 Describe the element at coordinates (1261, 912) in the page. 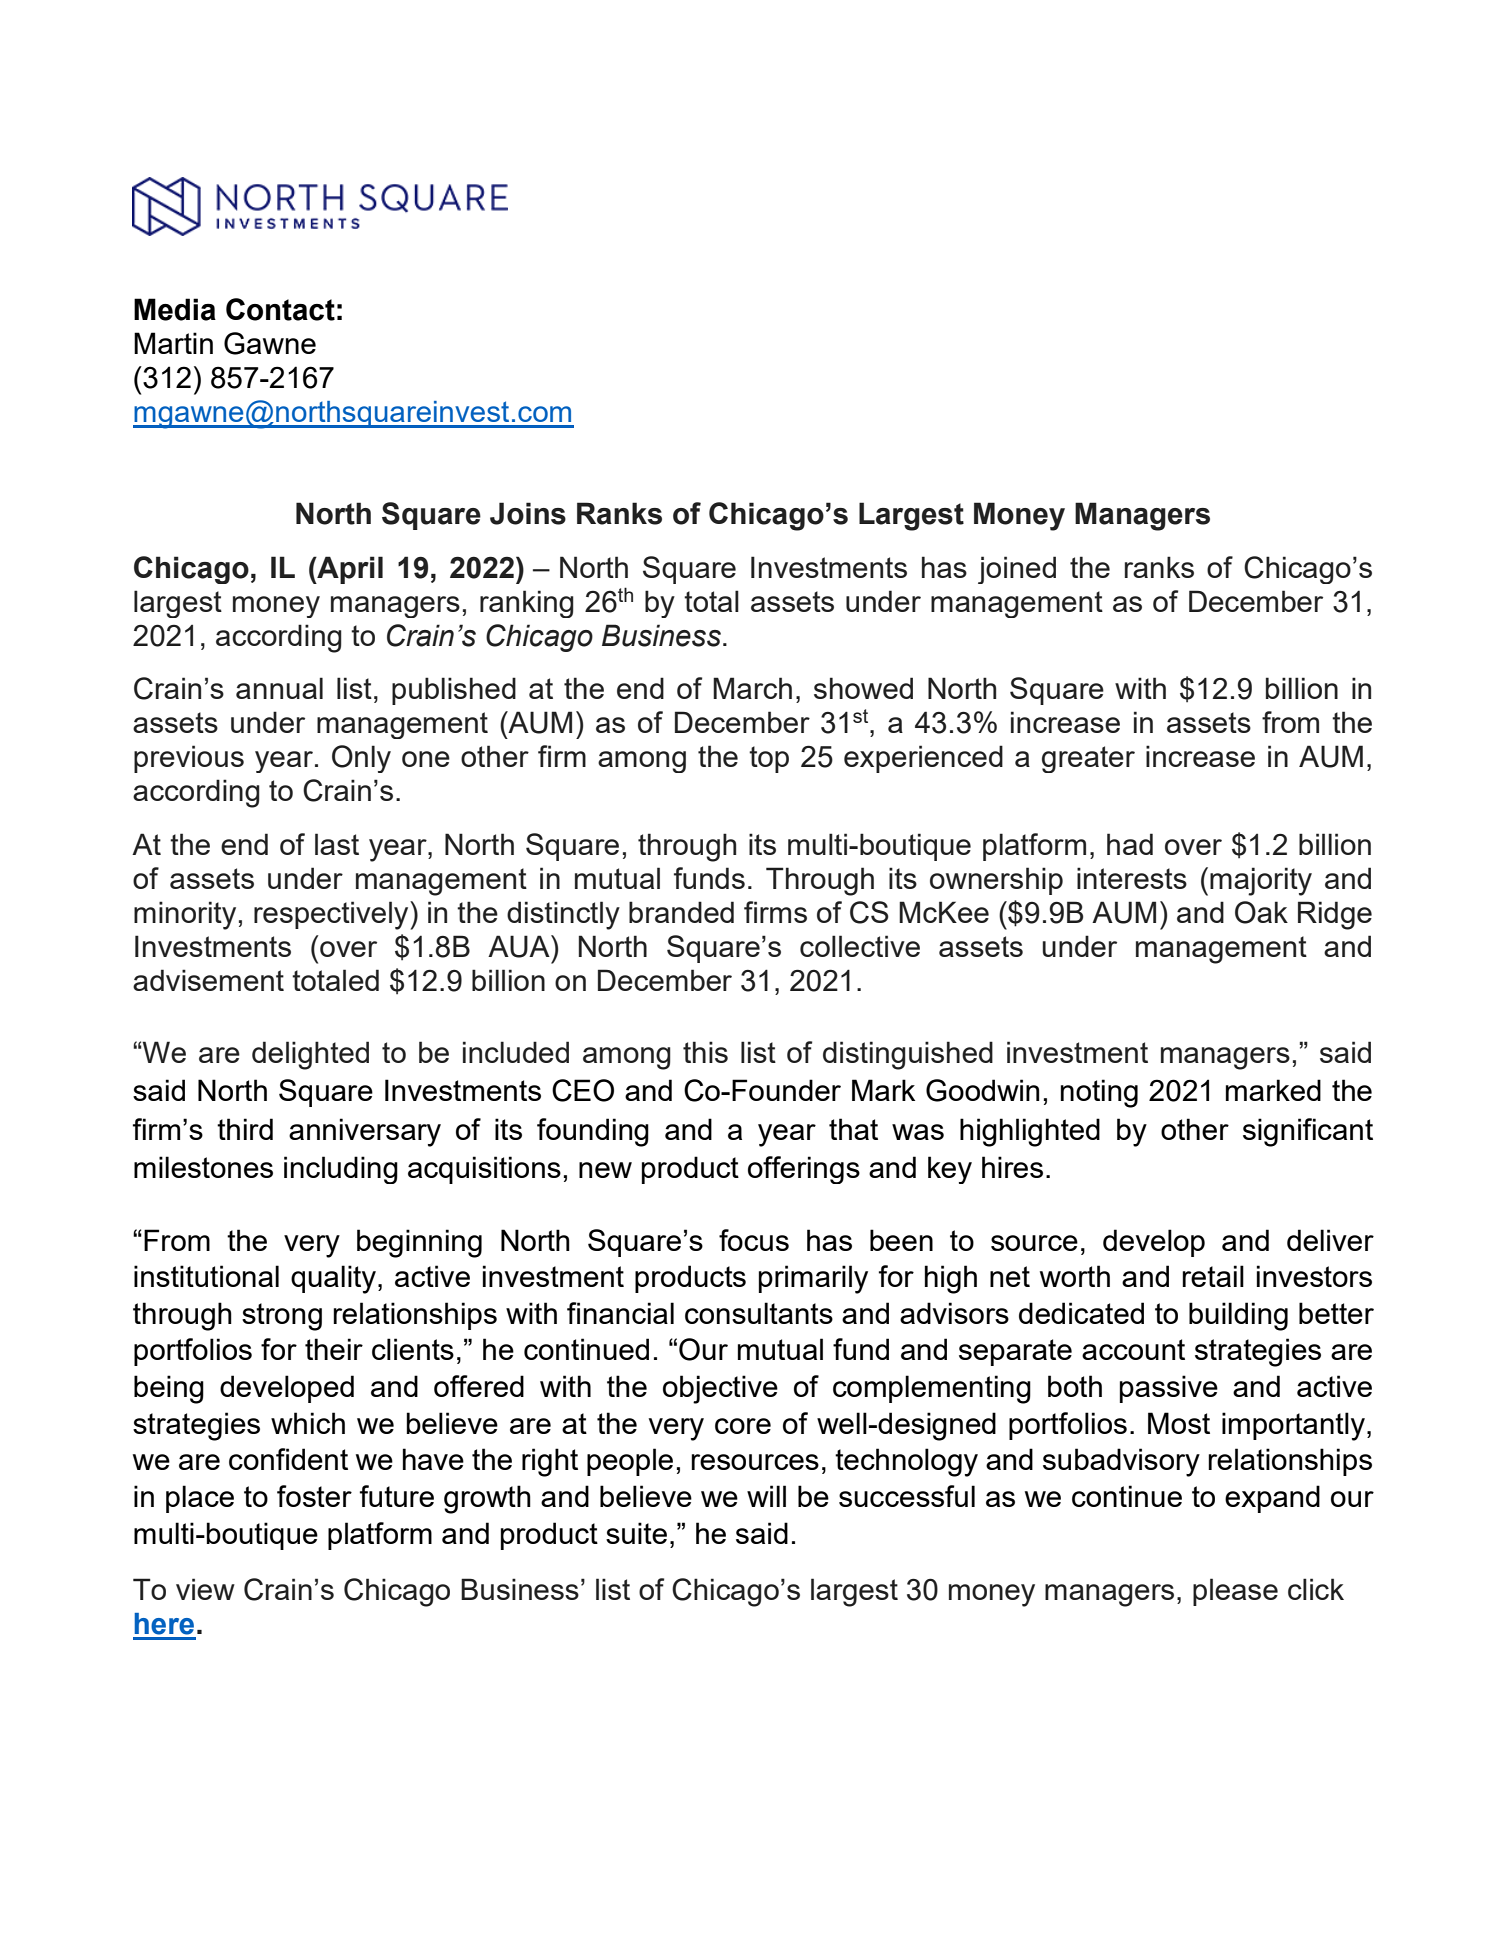

I see `Oak` at that location.
